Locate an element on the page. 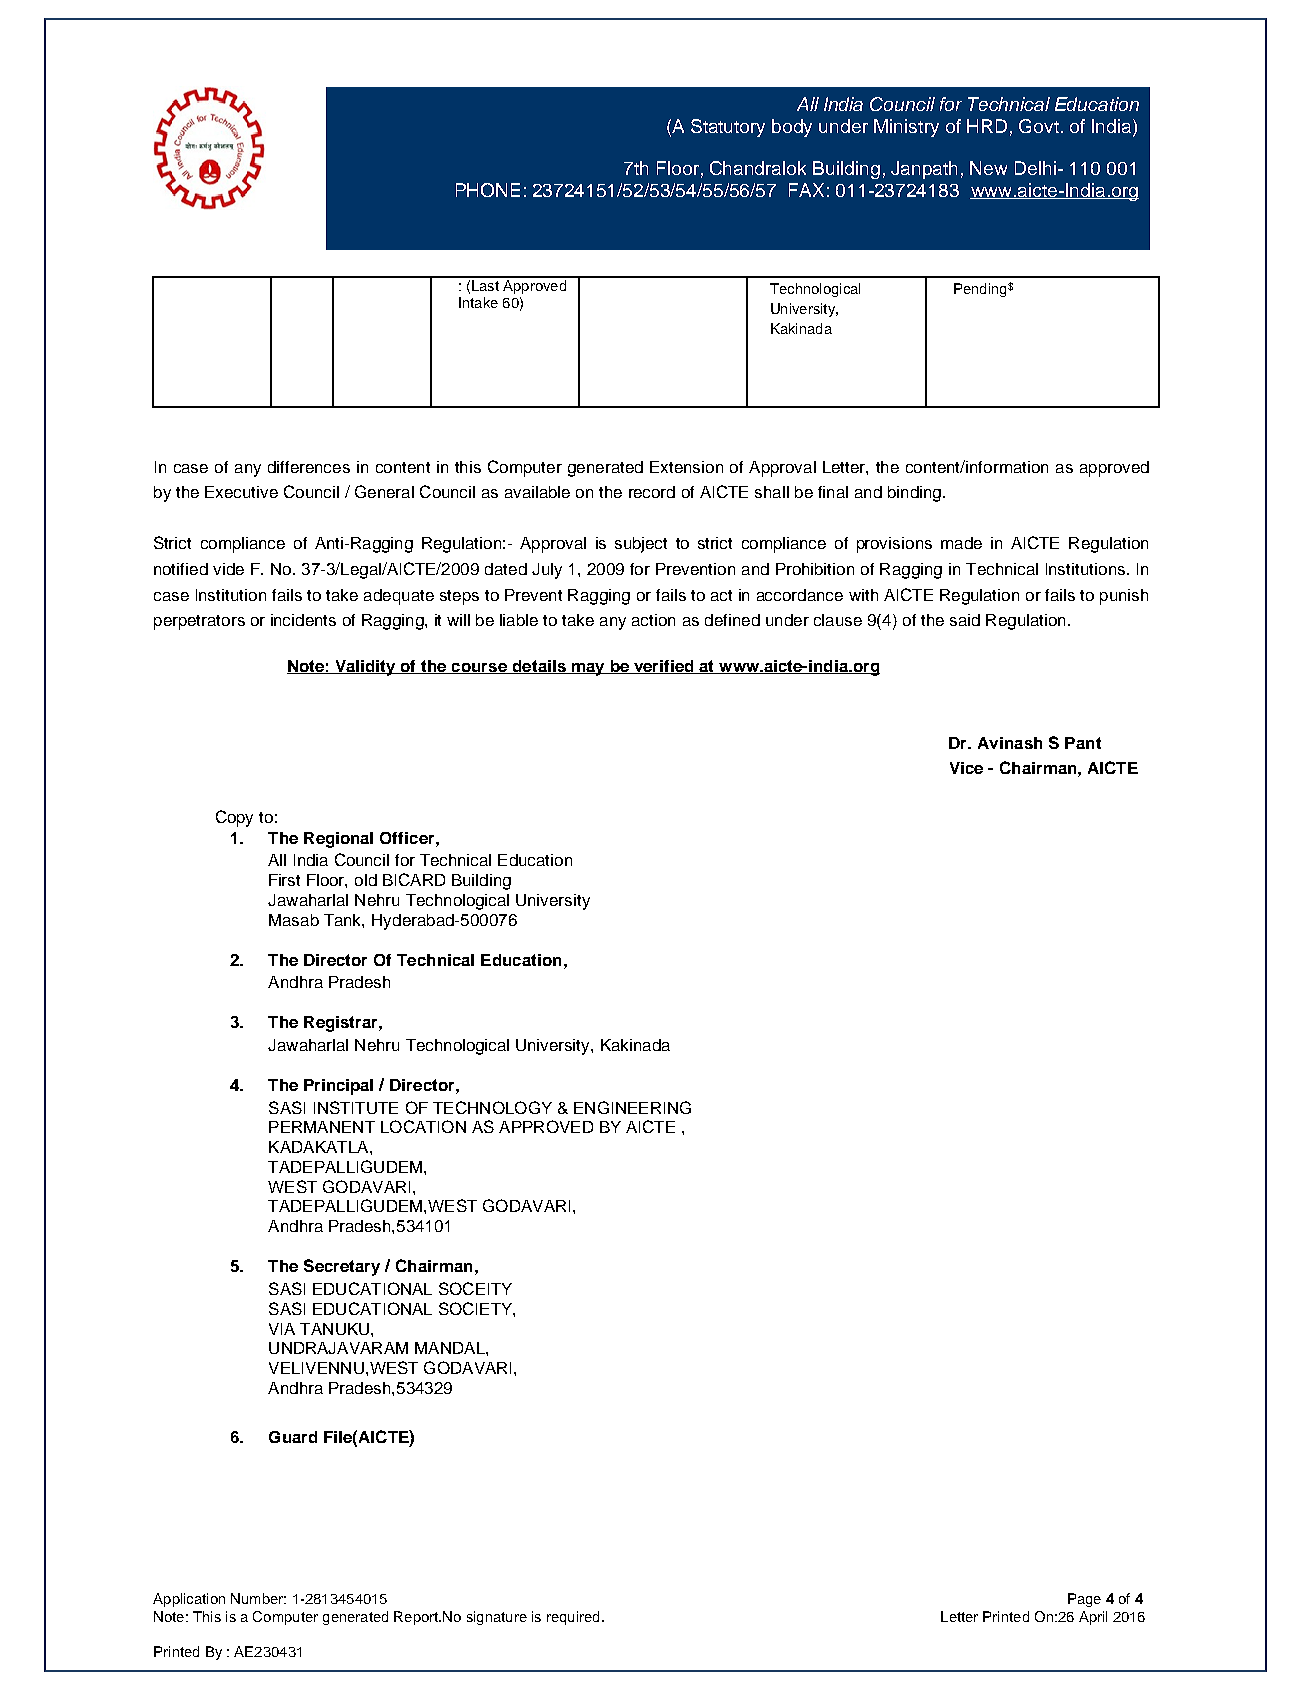  required is located at coordinates (573, 1618).
